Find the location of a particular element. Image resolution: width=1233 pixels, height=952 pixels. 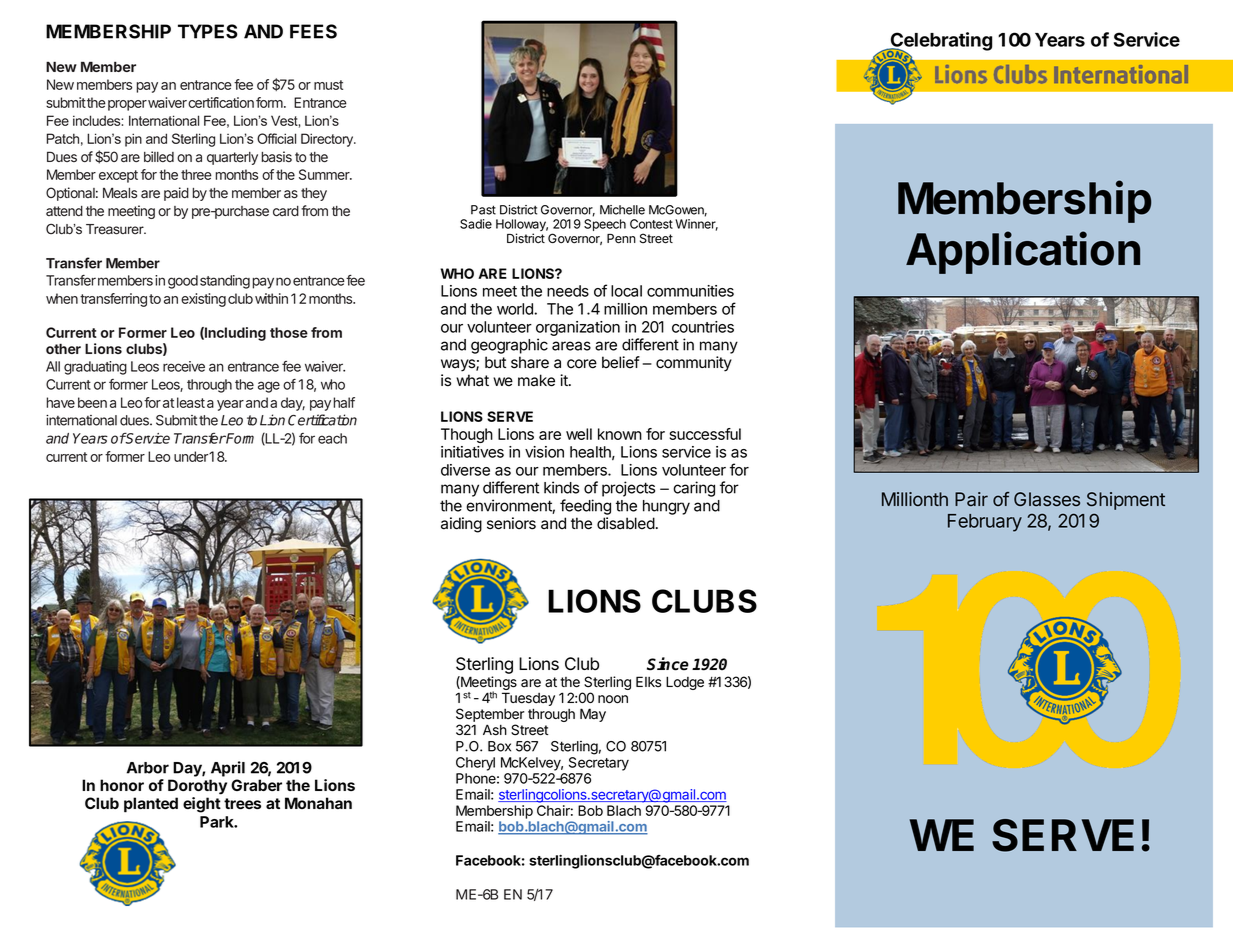

must is located at coordinates (328, 85).
